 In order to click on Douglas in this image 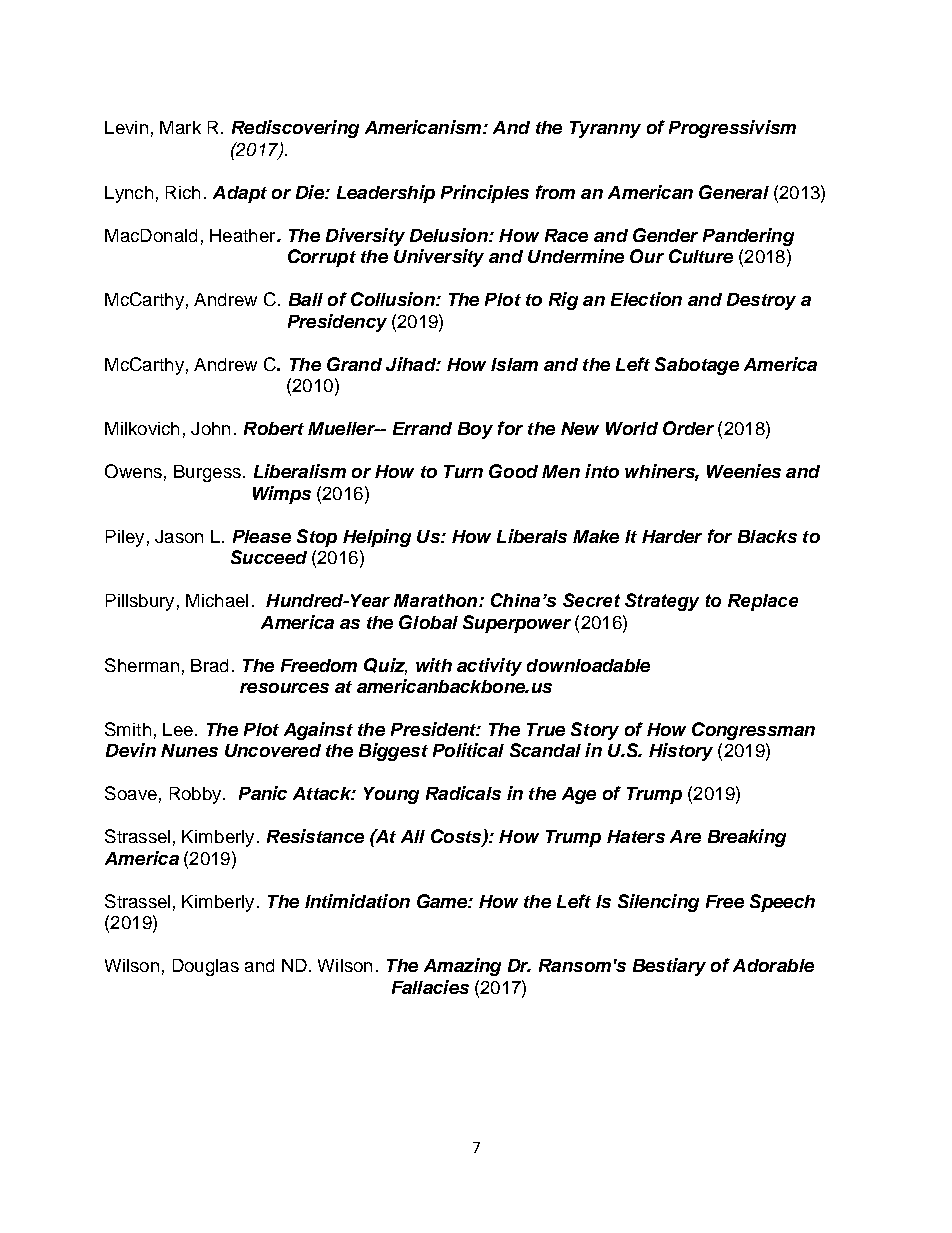, I will do `click(206, 967)`.
